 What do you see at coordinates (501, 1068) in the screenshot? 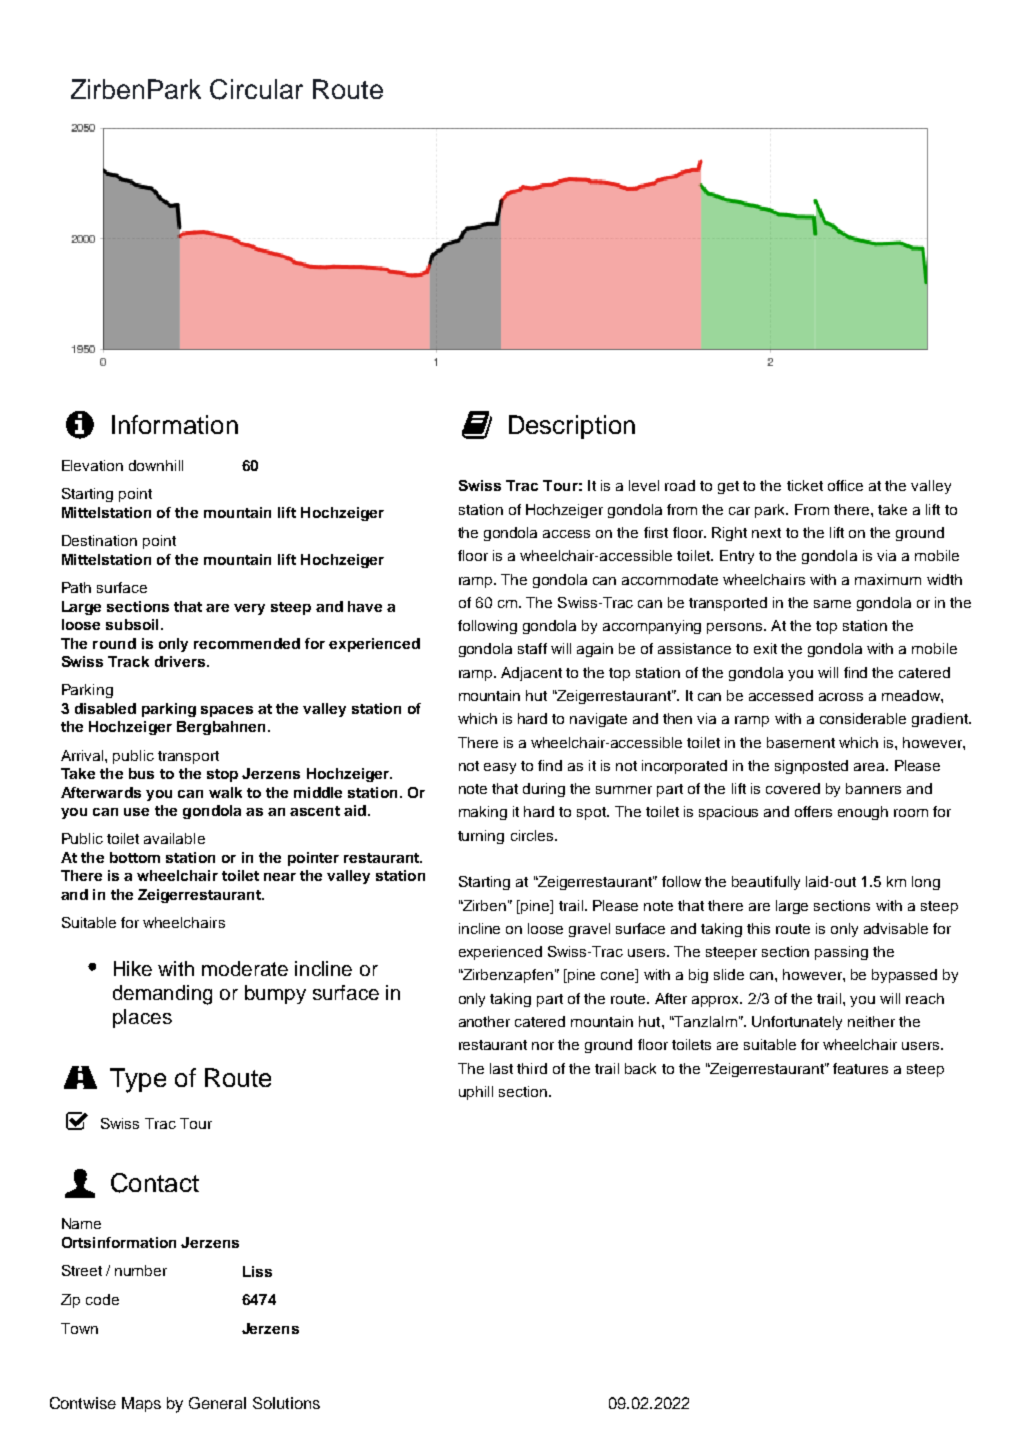
I see `last` at bounding box center [501, 1068].
